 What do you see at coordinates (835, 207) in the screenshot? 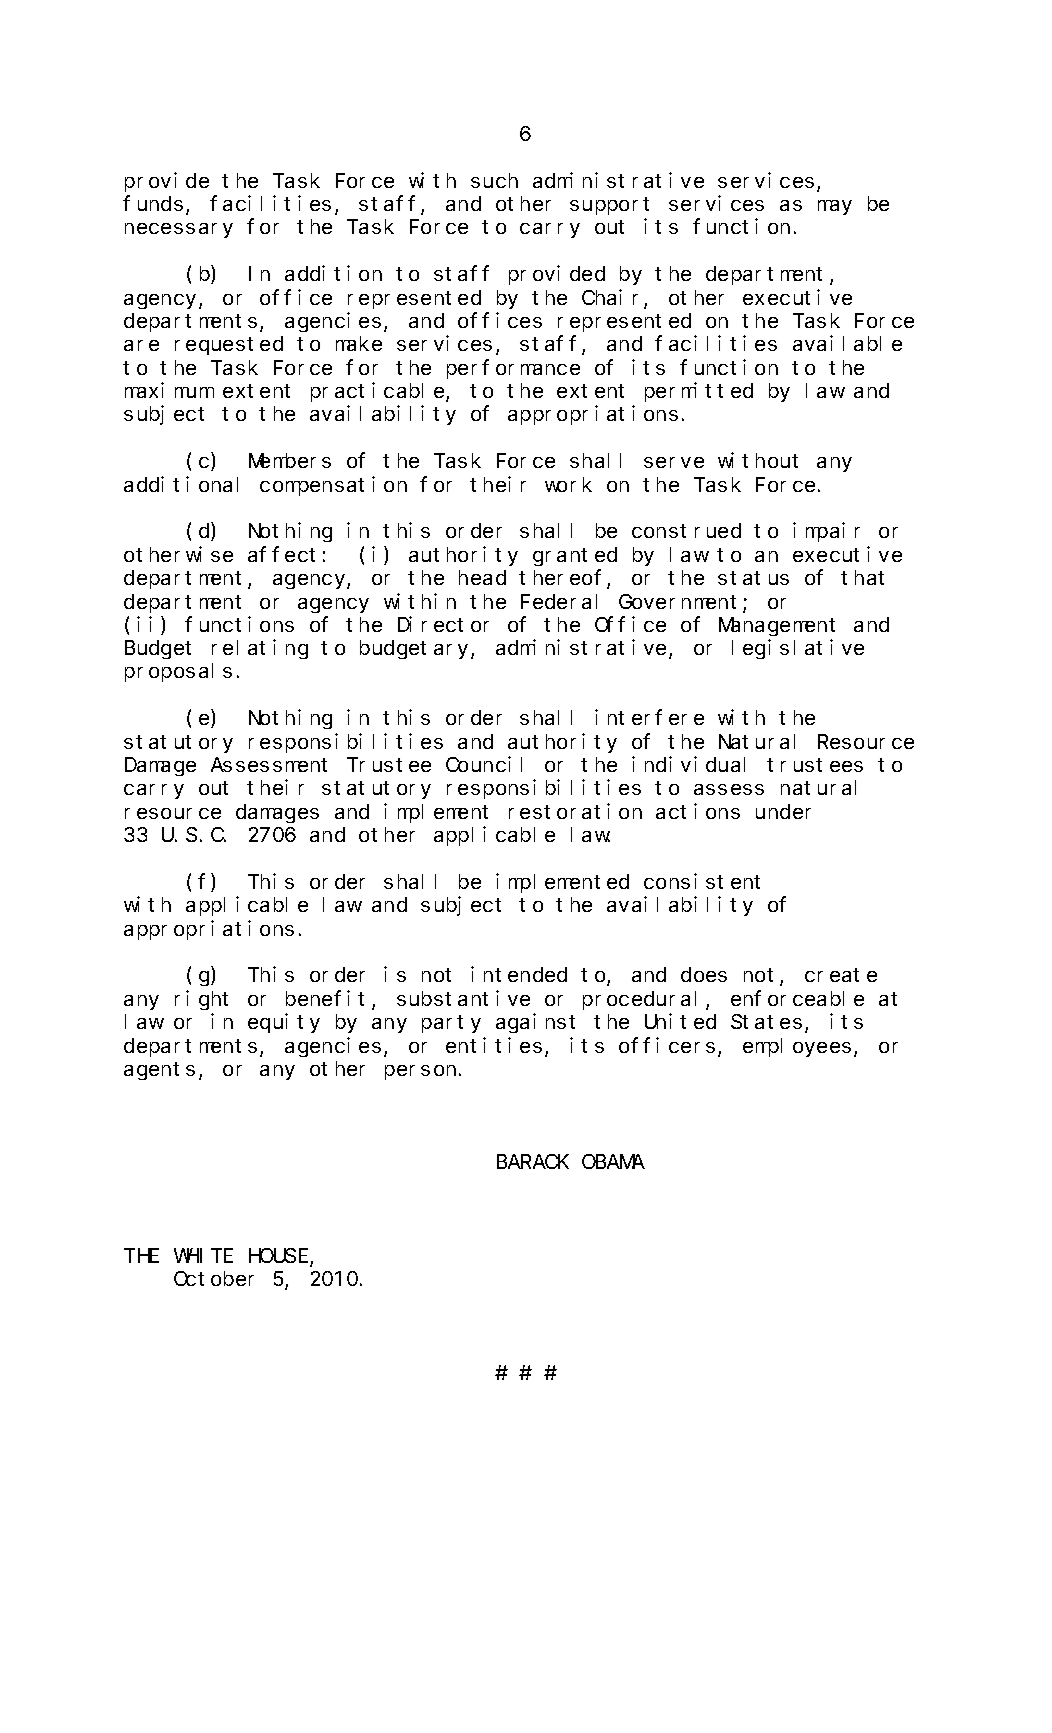
I see `may` at bounding box center [835, 207].
